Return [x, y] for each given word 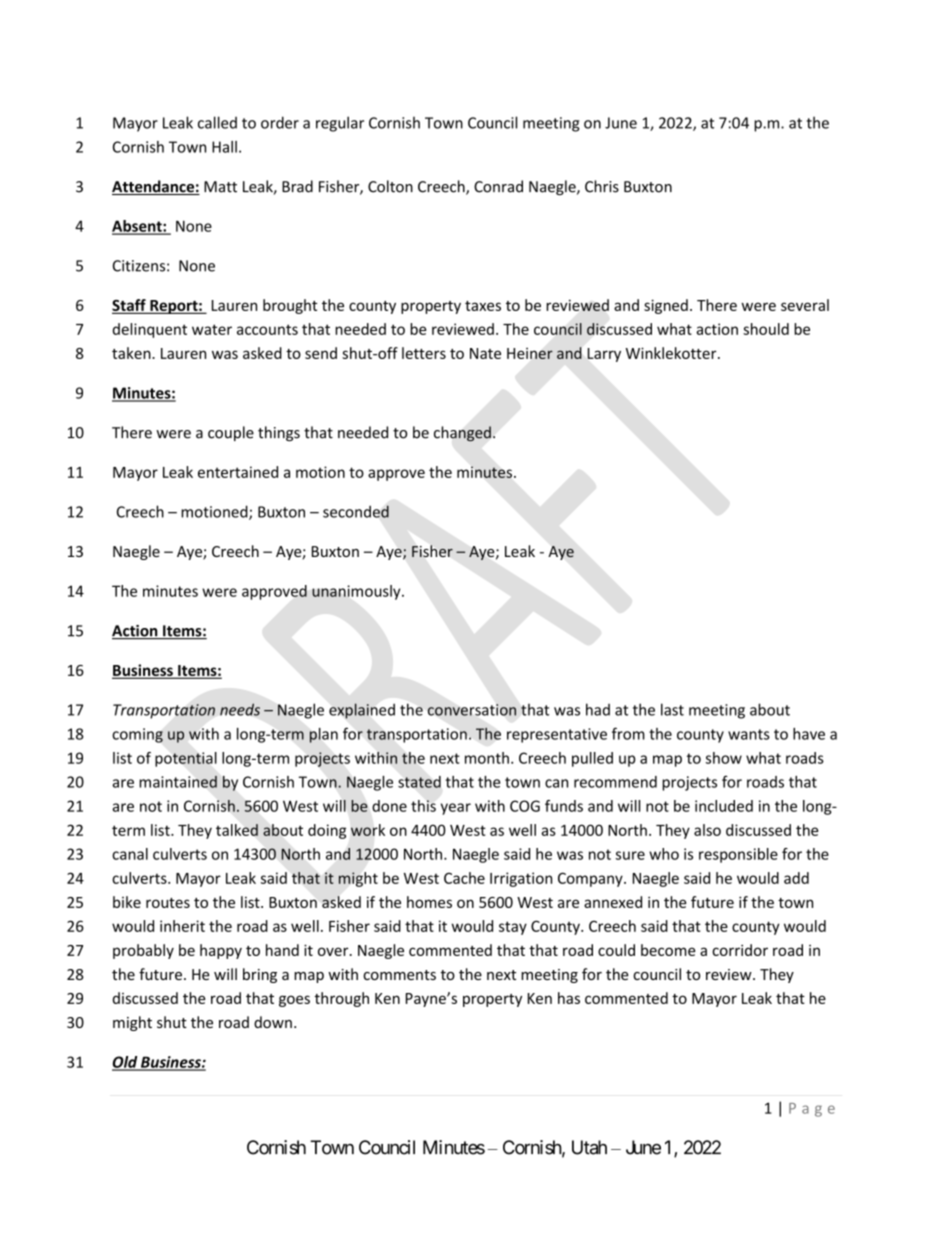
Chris [602, 186]
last [672, 709]
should [766, 329]
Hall [224, 147]
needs [240, 709]
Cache [464, 878]
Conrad [498, 186]
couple [231, 433]
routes [168, 903]
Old [126, 1063]
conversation [472, 710]
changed [462, 434]
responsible [738, 855]
